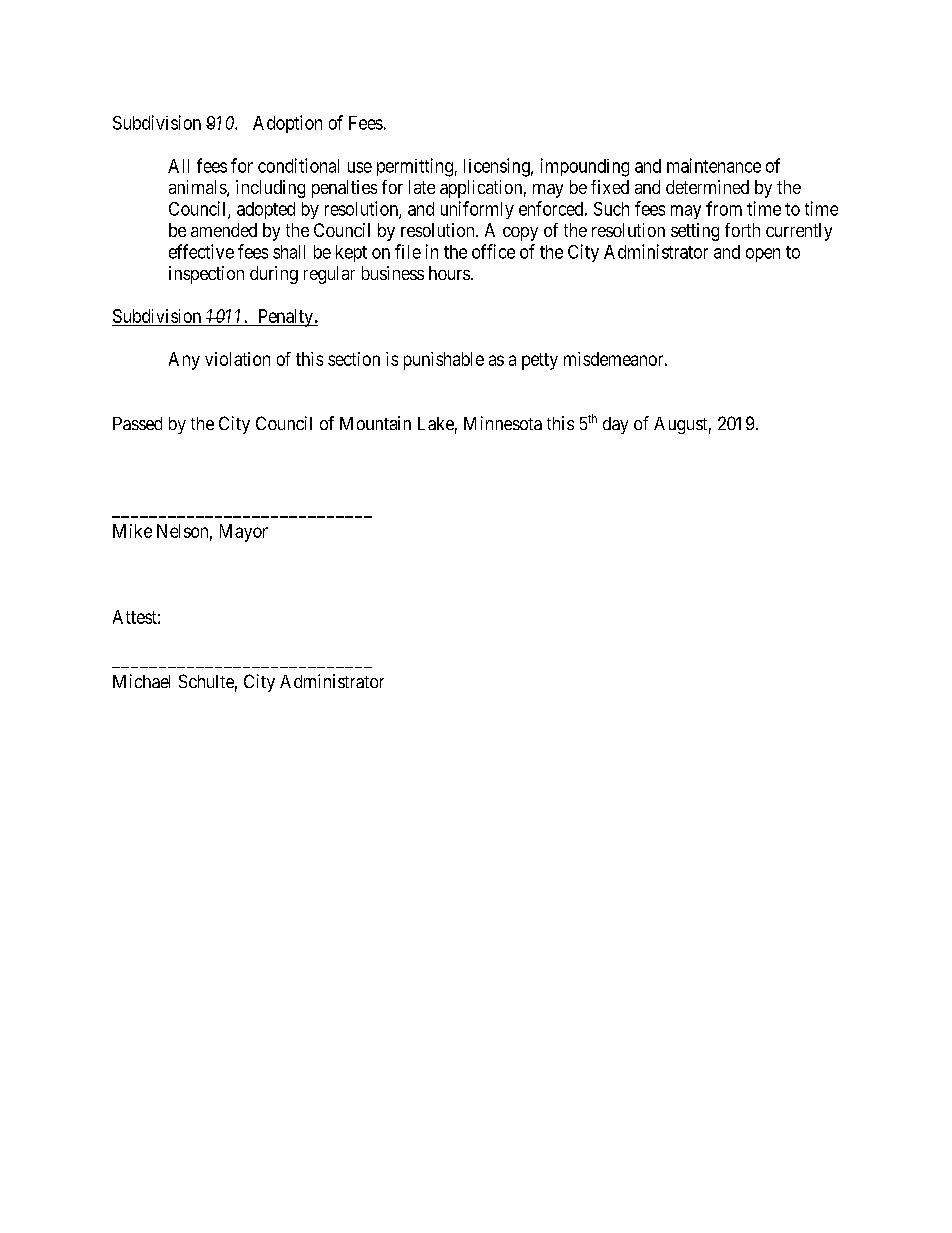 This image has height=1233, width=952. I want to click on Minnesota, so click(503, 423).
